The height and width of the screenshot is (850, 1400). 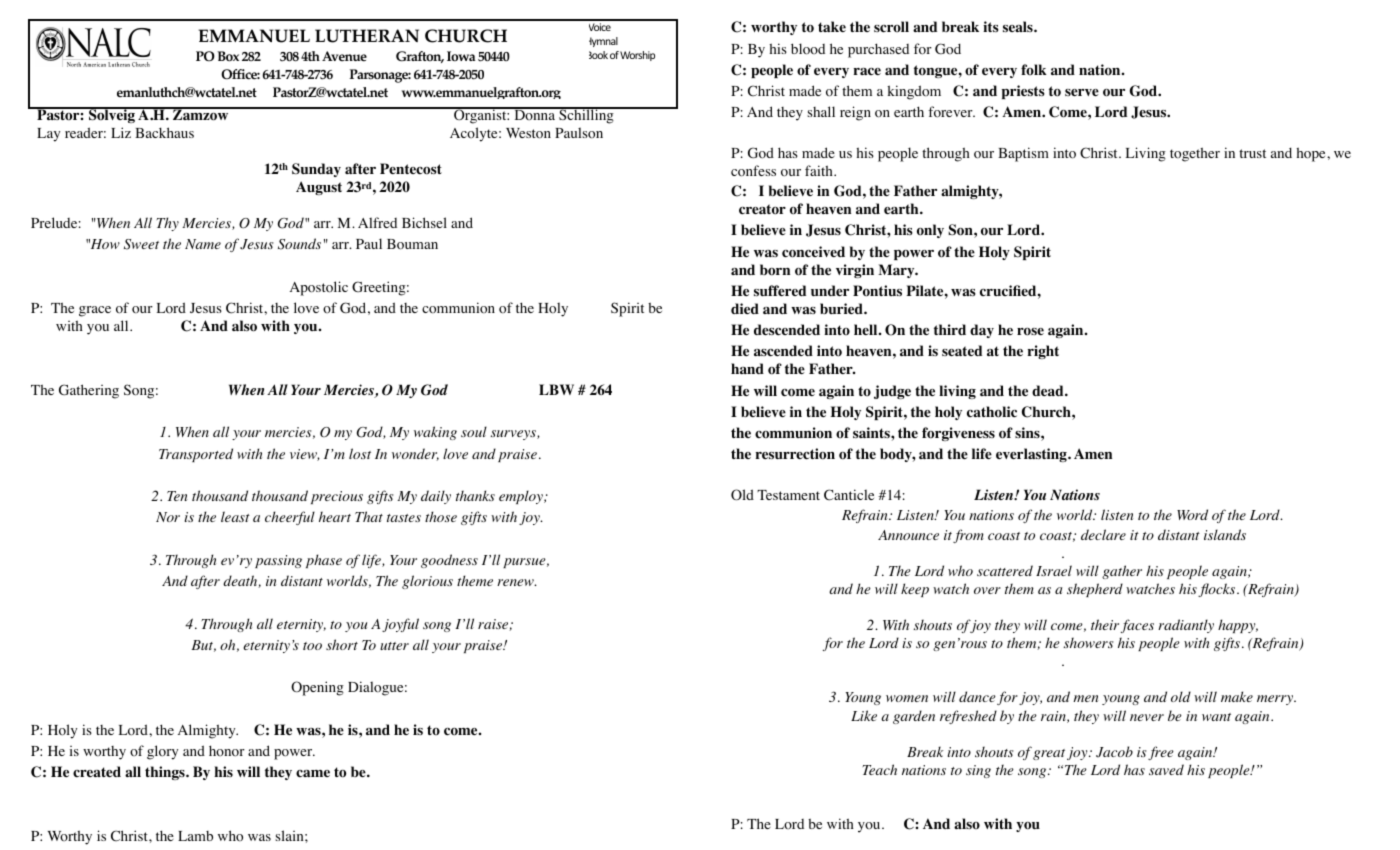 I want to click on faces, so click(x=1137, y=626).
